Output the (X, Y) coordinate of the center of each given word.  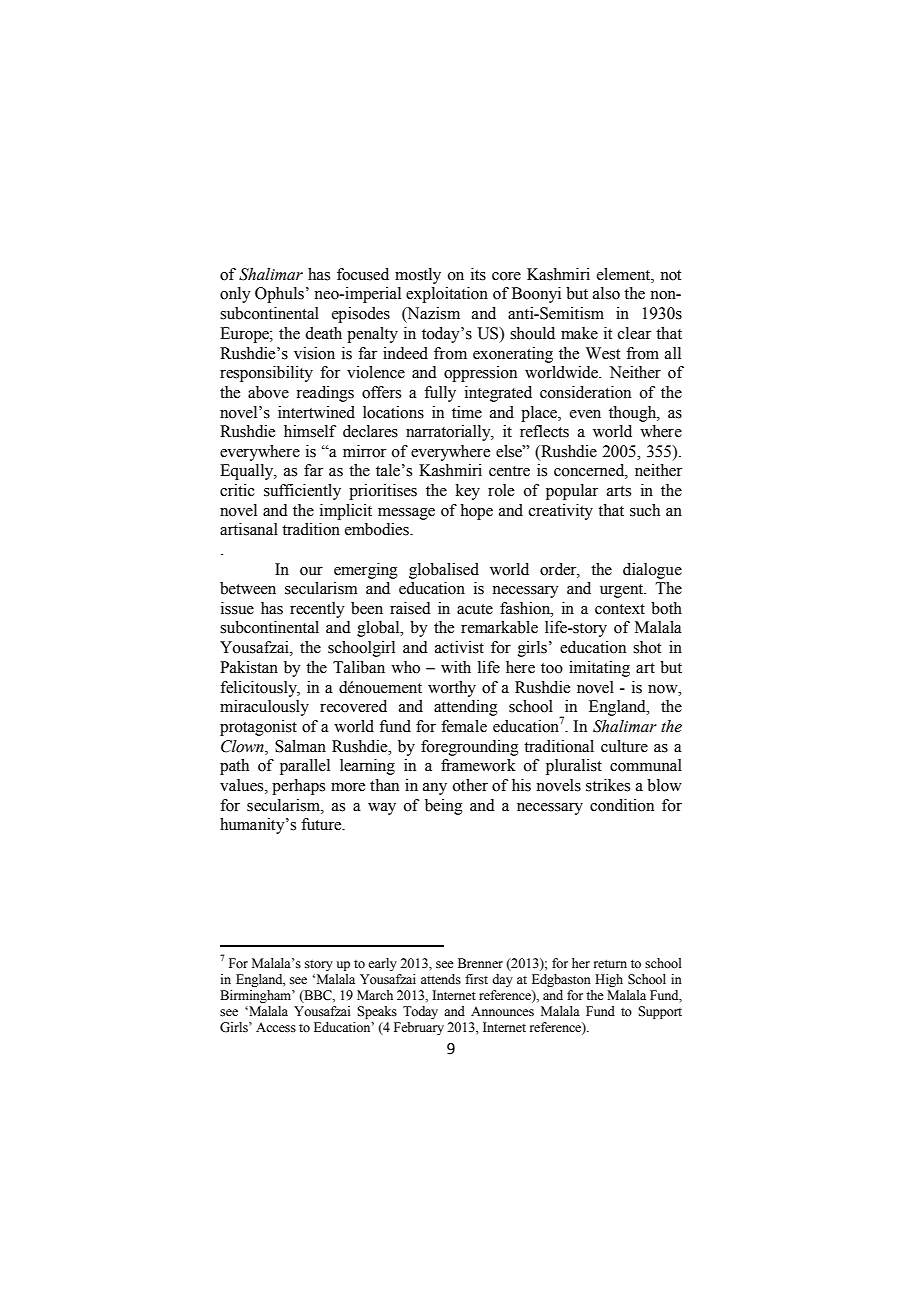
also (606, 293)
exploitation (447, 295)
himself (310, 431)
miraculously (264, 708)
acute (475, 609)
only (235, 295)
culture (624, 746)
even (585, 414)
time (467, 412)
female (464, 726)
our (311, 571)
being (444, 807)
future (322, 824)
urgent (623, 591)
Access (276, 1027)
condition (622, 805)
